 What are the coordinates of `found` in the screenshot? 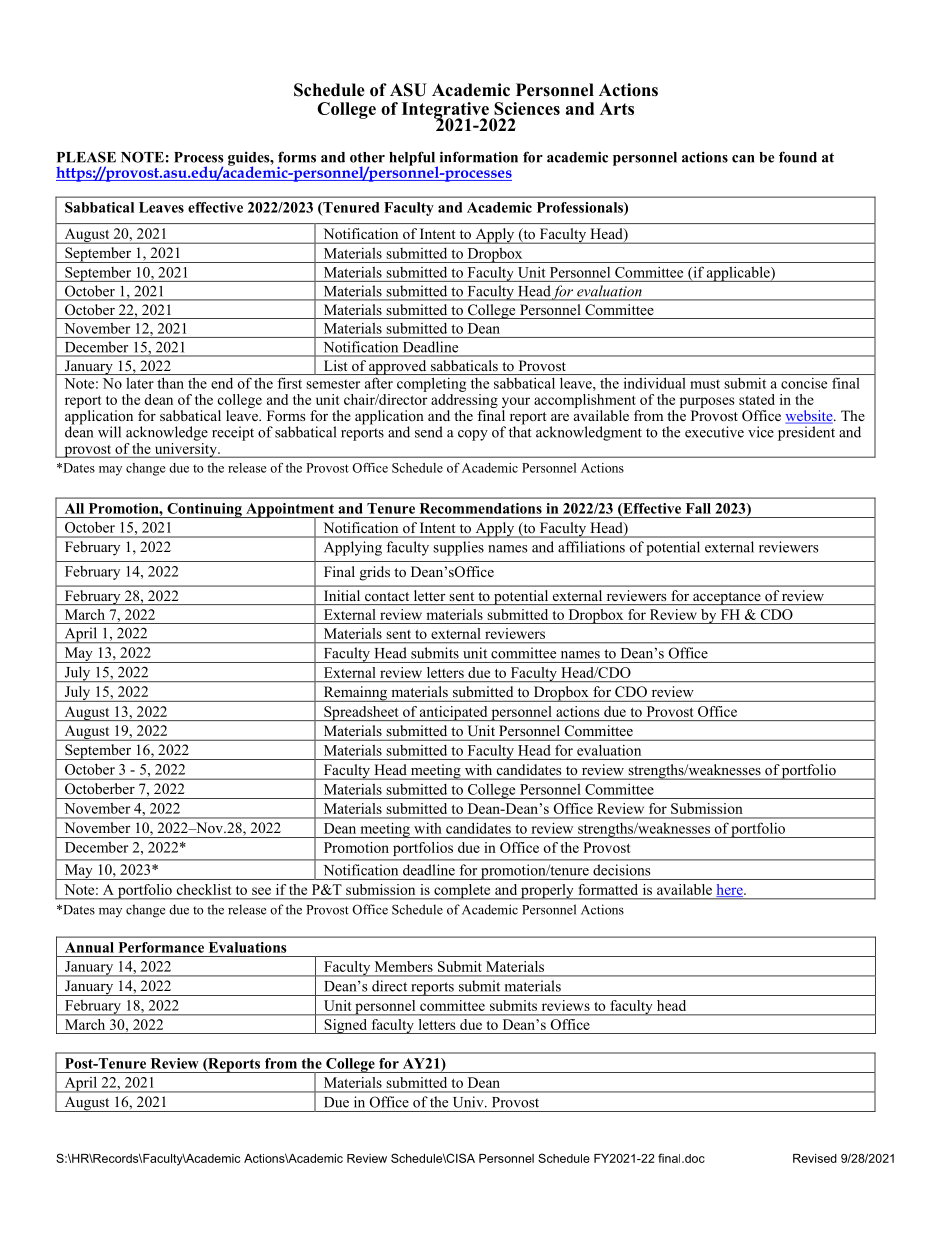 It's located at (798, 157).
